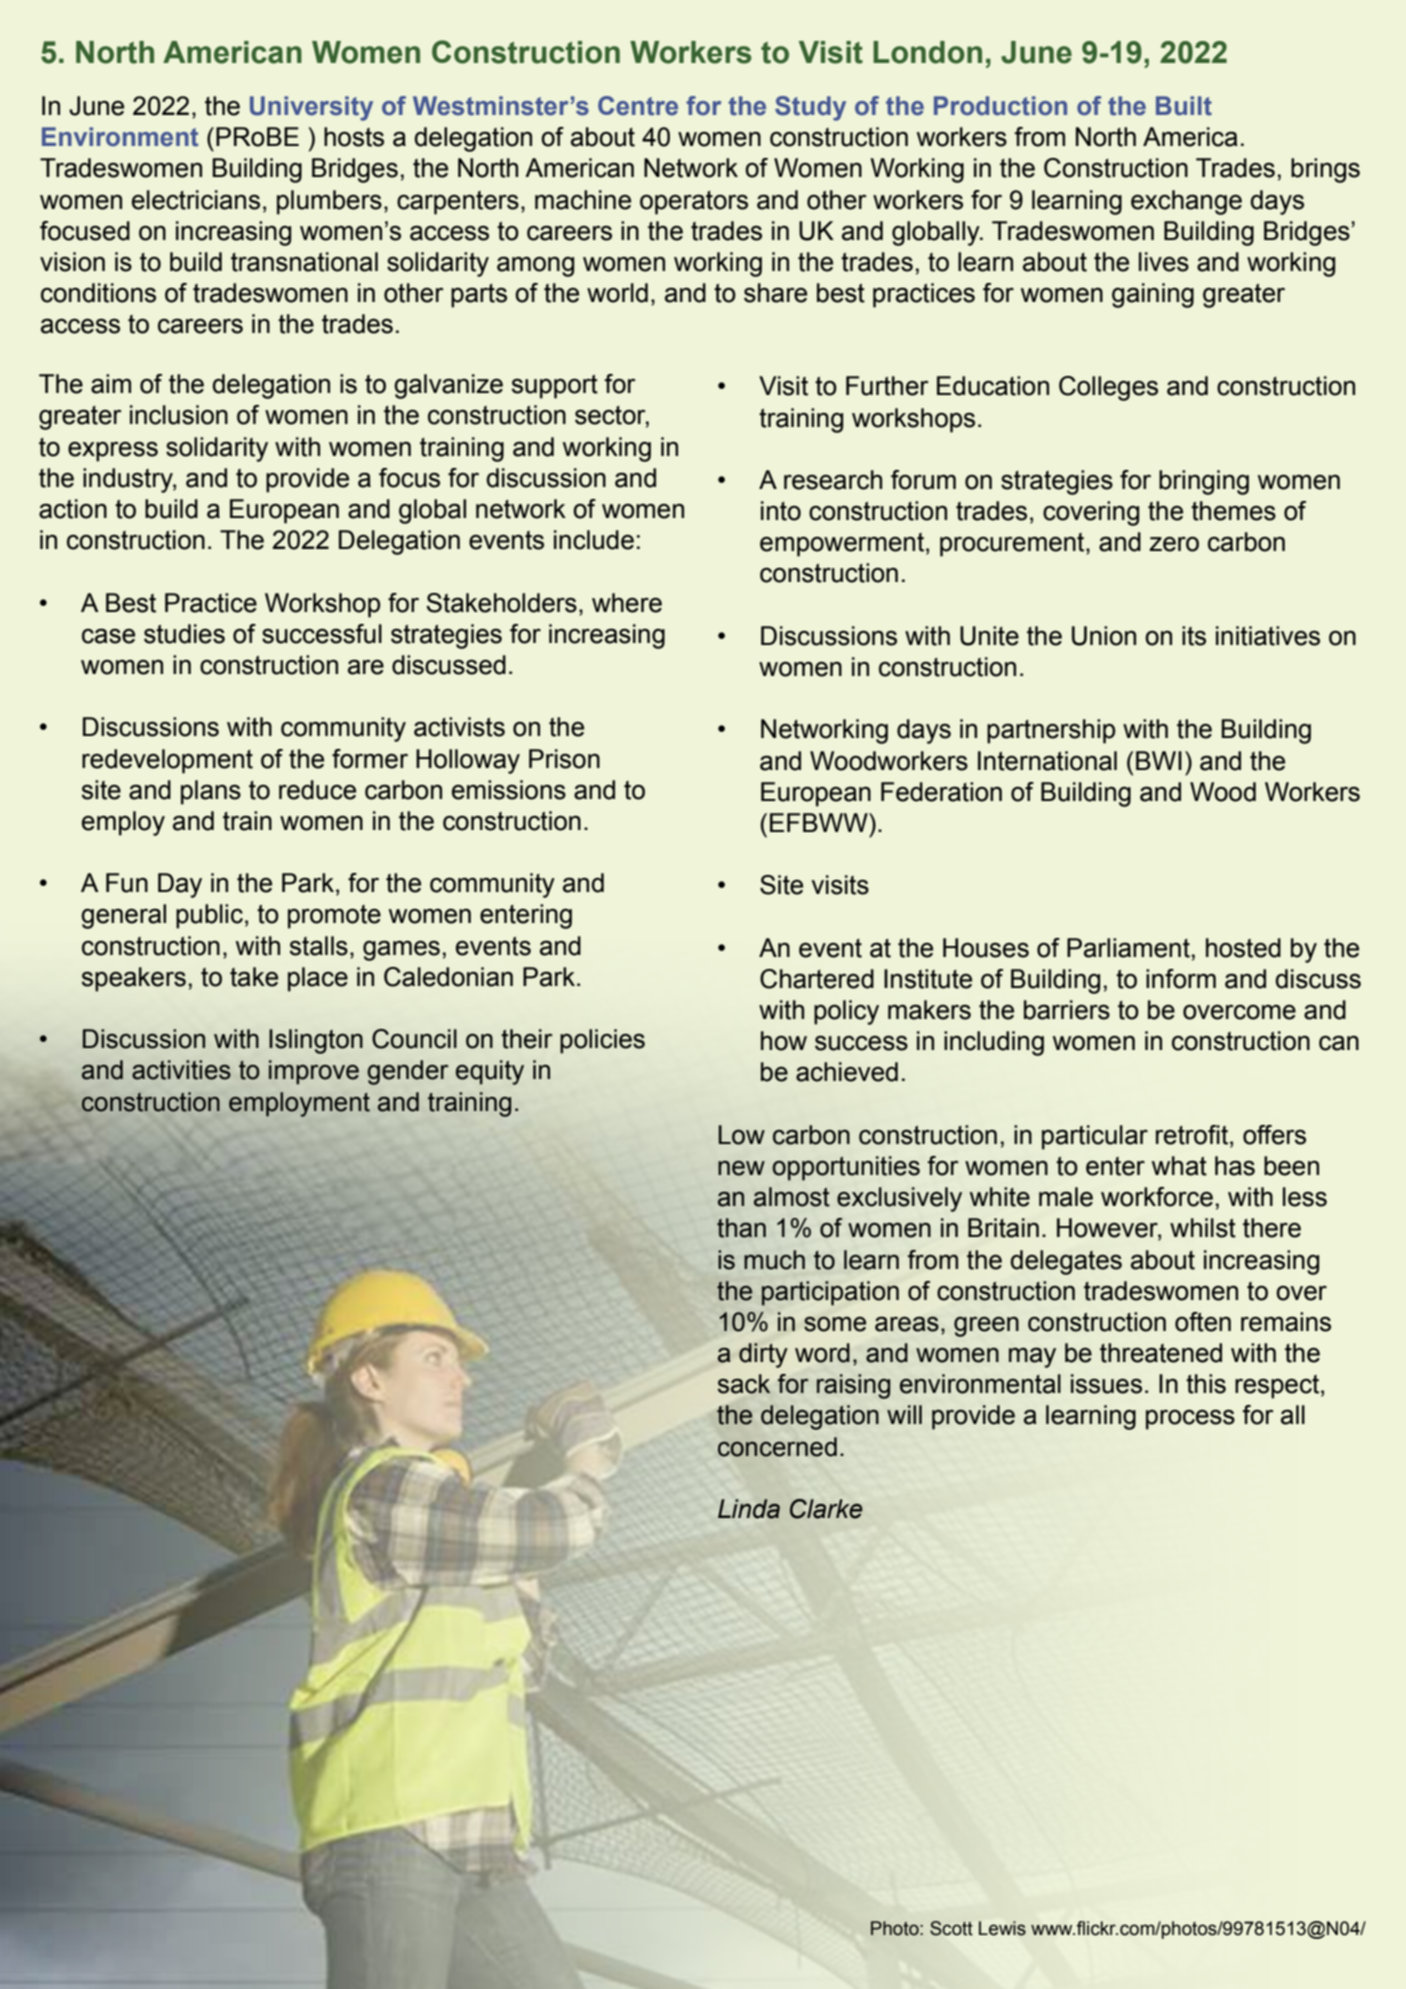 The width and height of the image is (1406, 1989). What do you see at coordinates (602, 1041) in the image?
I see `policies` at bounding box center [602, 1041].
